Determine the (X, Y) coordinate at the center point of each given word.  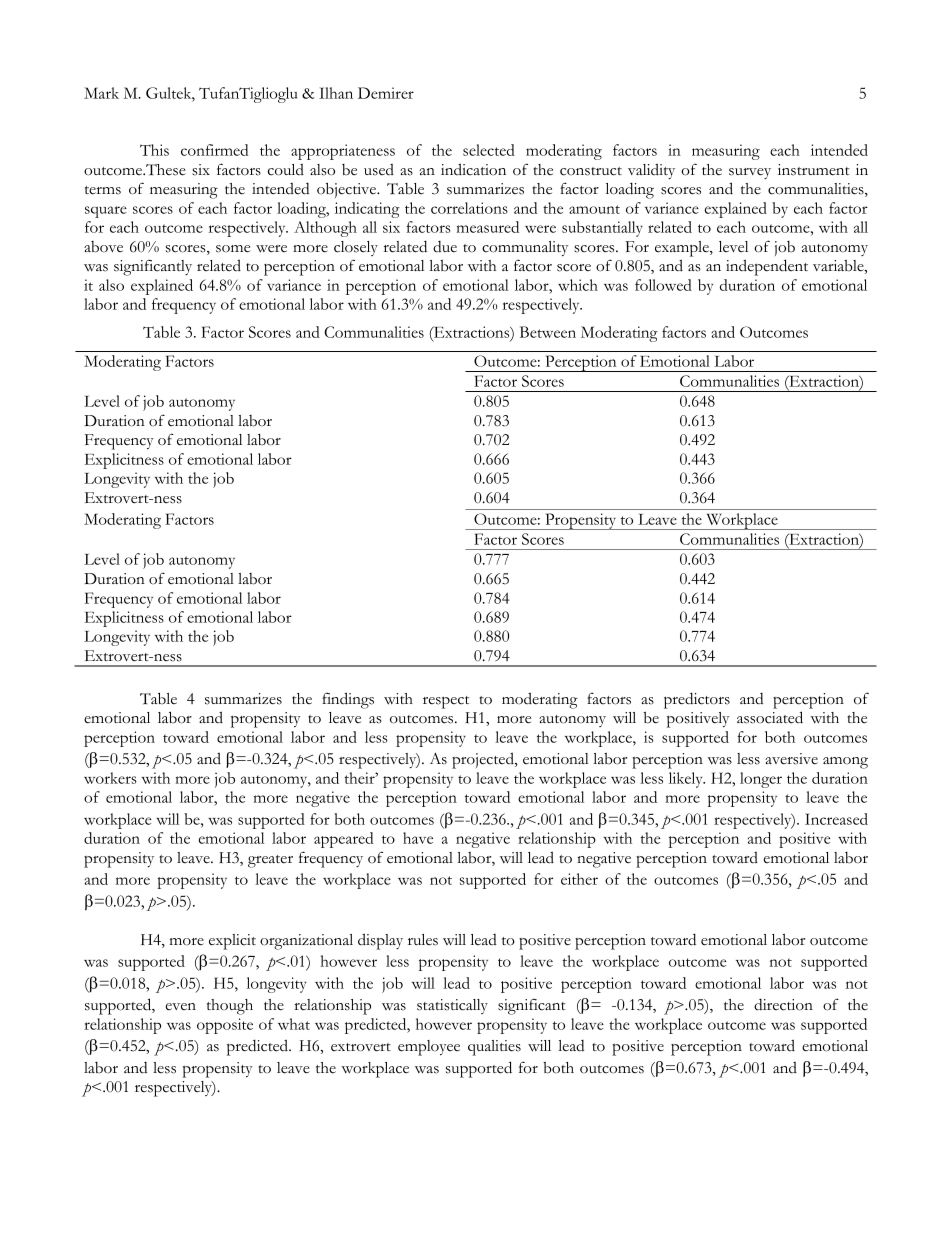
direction (783, 1004)
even (181, 1006)
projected (484, 760)
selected (489, 150)
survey (750, 173)
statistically (452, 1006)
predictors (697, 700)
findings (348, 700)
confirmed (214, 150)
